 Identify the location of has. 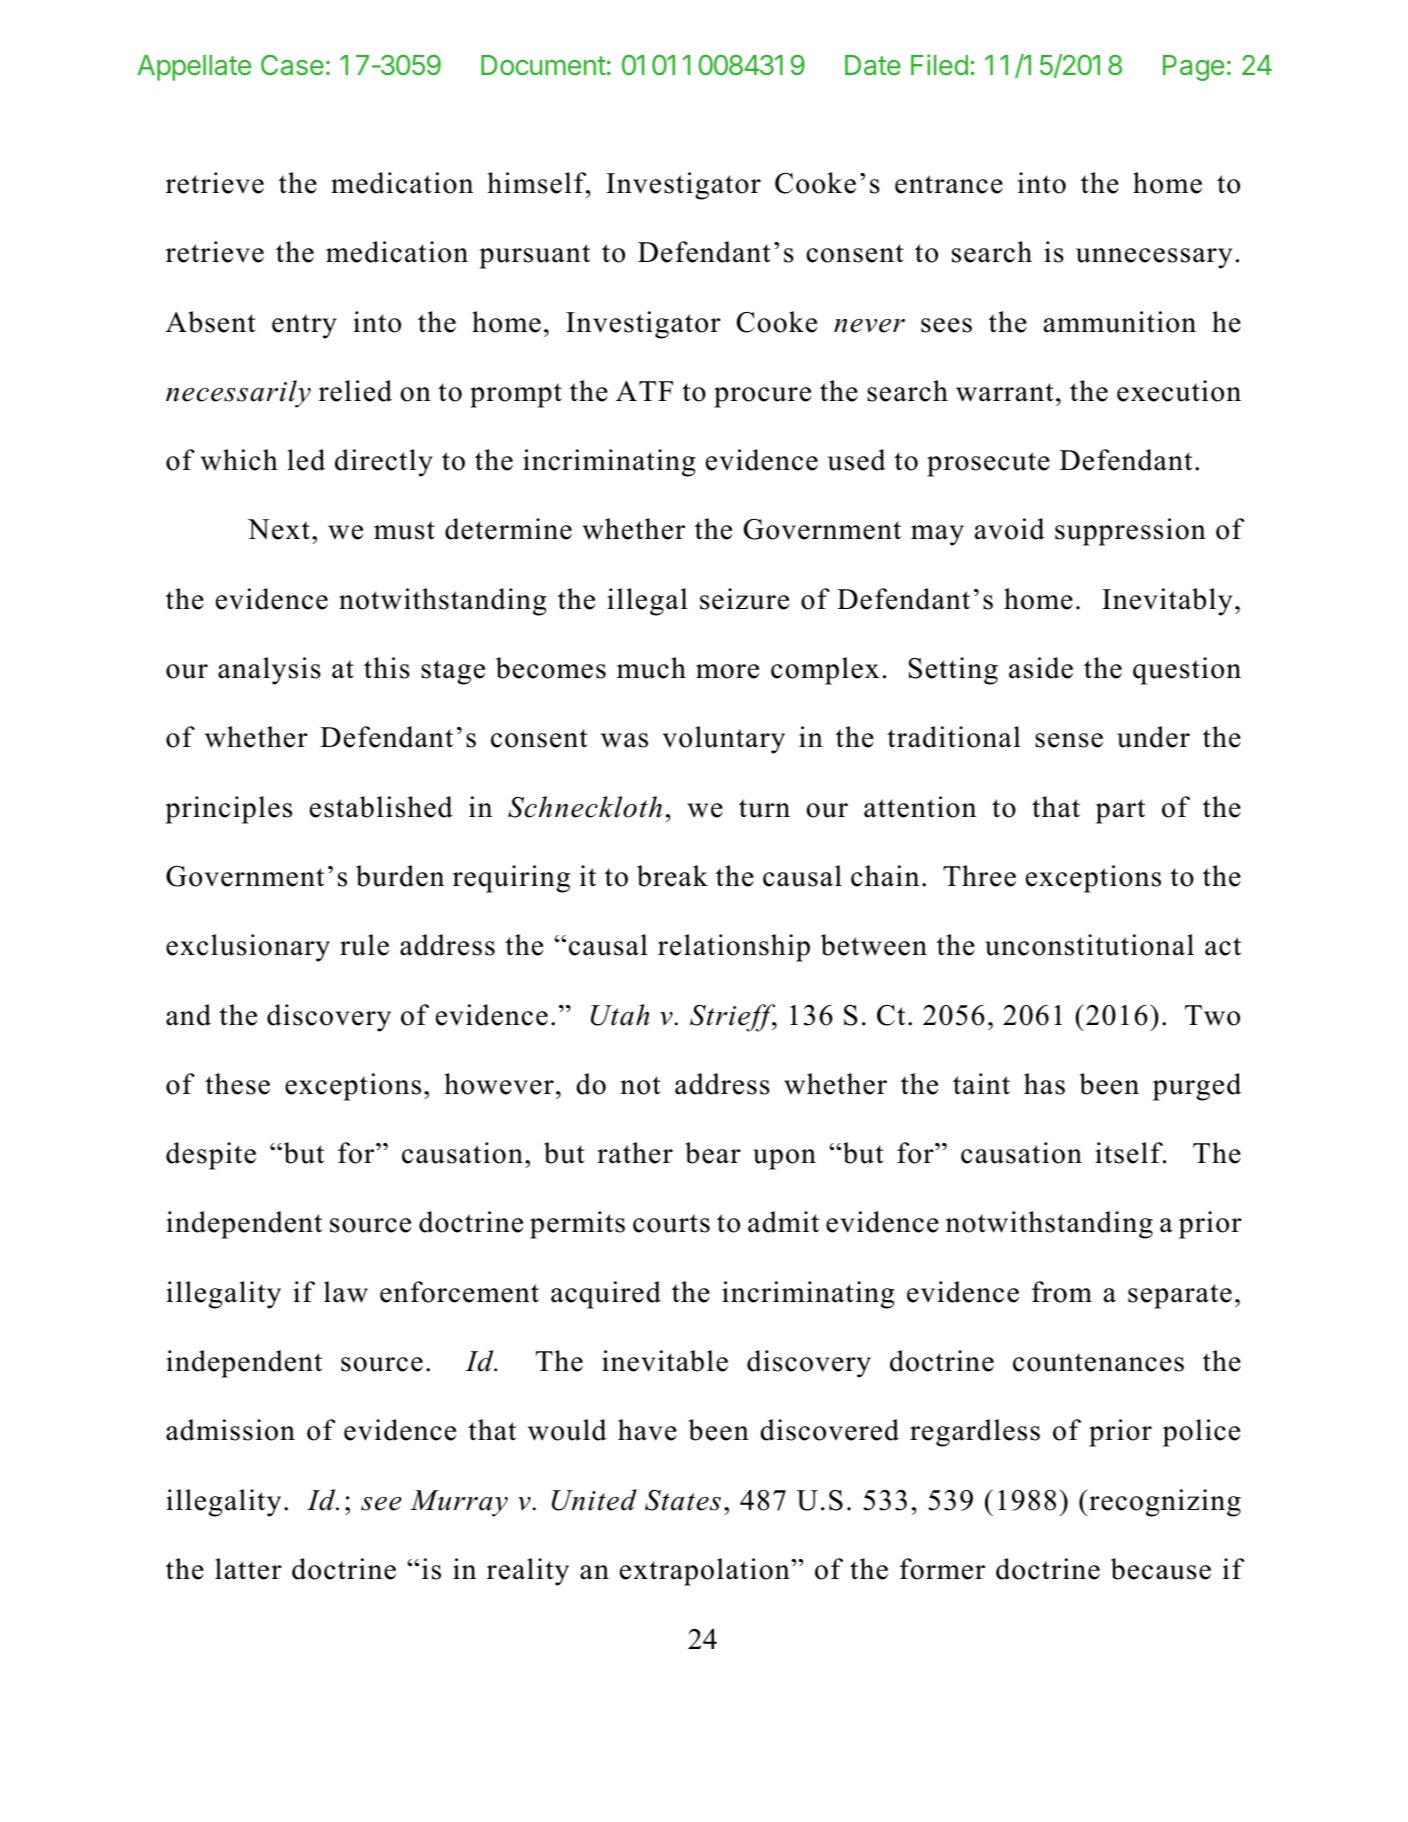
(1044, 1084).
